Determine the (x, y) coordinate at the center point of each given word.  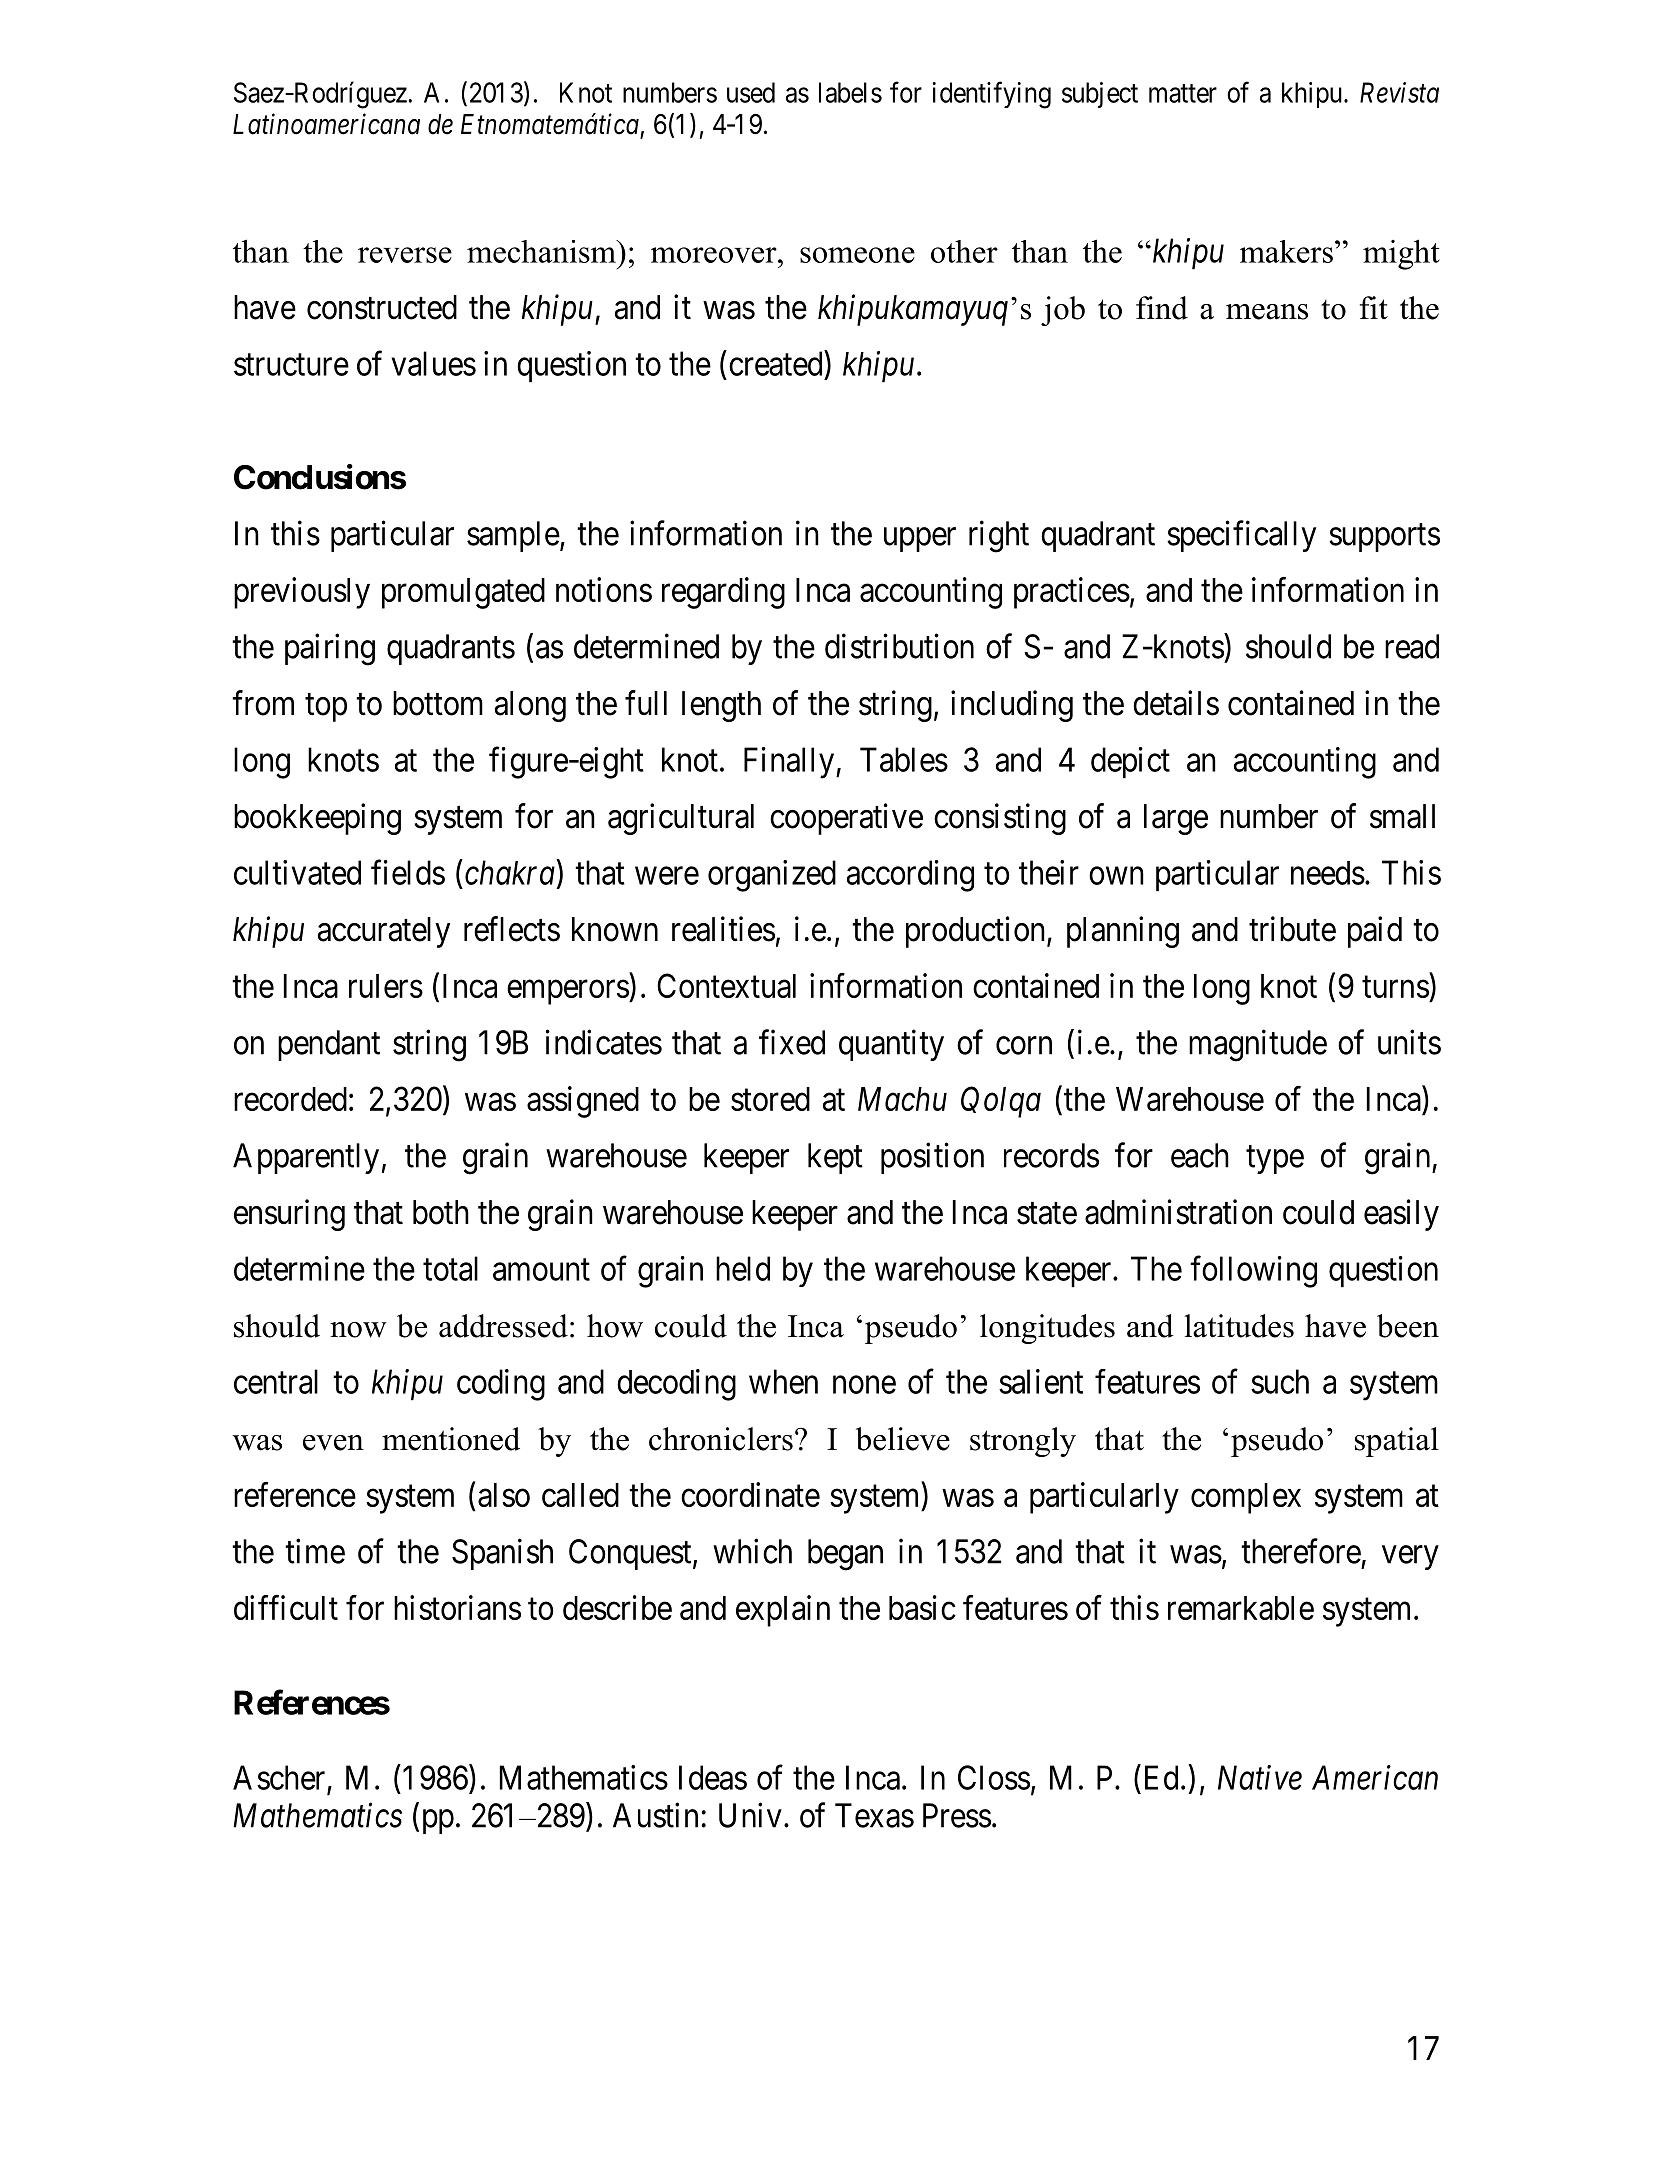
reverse (405, 255)
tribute (1292, 929)
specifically (1241, 536)
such (1280, 1381)
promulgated (463, 593)
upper (920, 540)
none (864, 1385)
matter (1183, 93)
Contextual (726, 985)
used (751, 92)
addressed (503, 1326)
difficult (286, 1607)
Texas (874, 1815)
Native (1260, 1778)
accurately (384, 932)
